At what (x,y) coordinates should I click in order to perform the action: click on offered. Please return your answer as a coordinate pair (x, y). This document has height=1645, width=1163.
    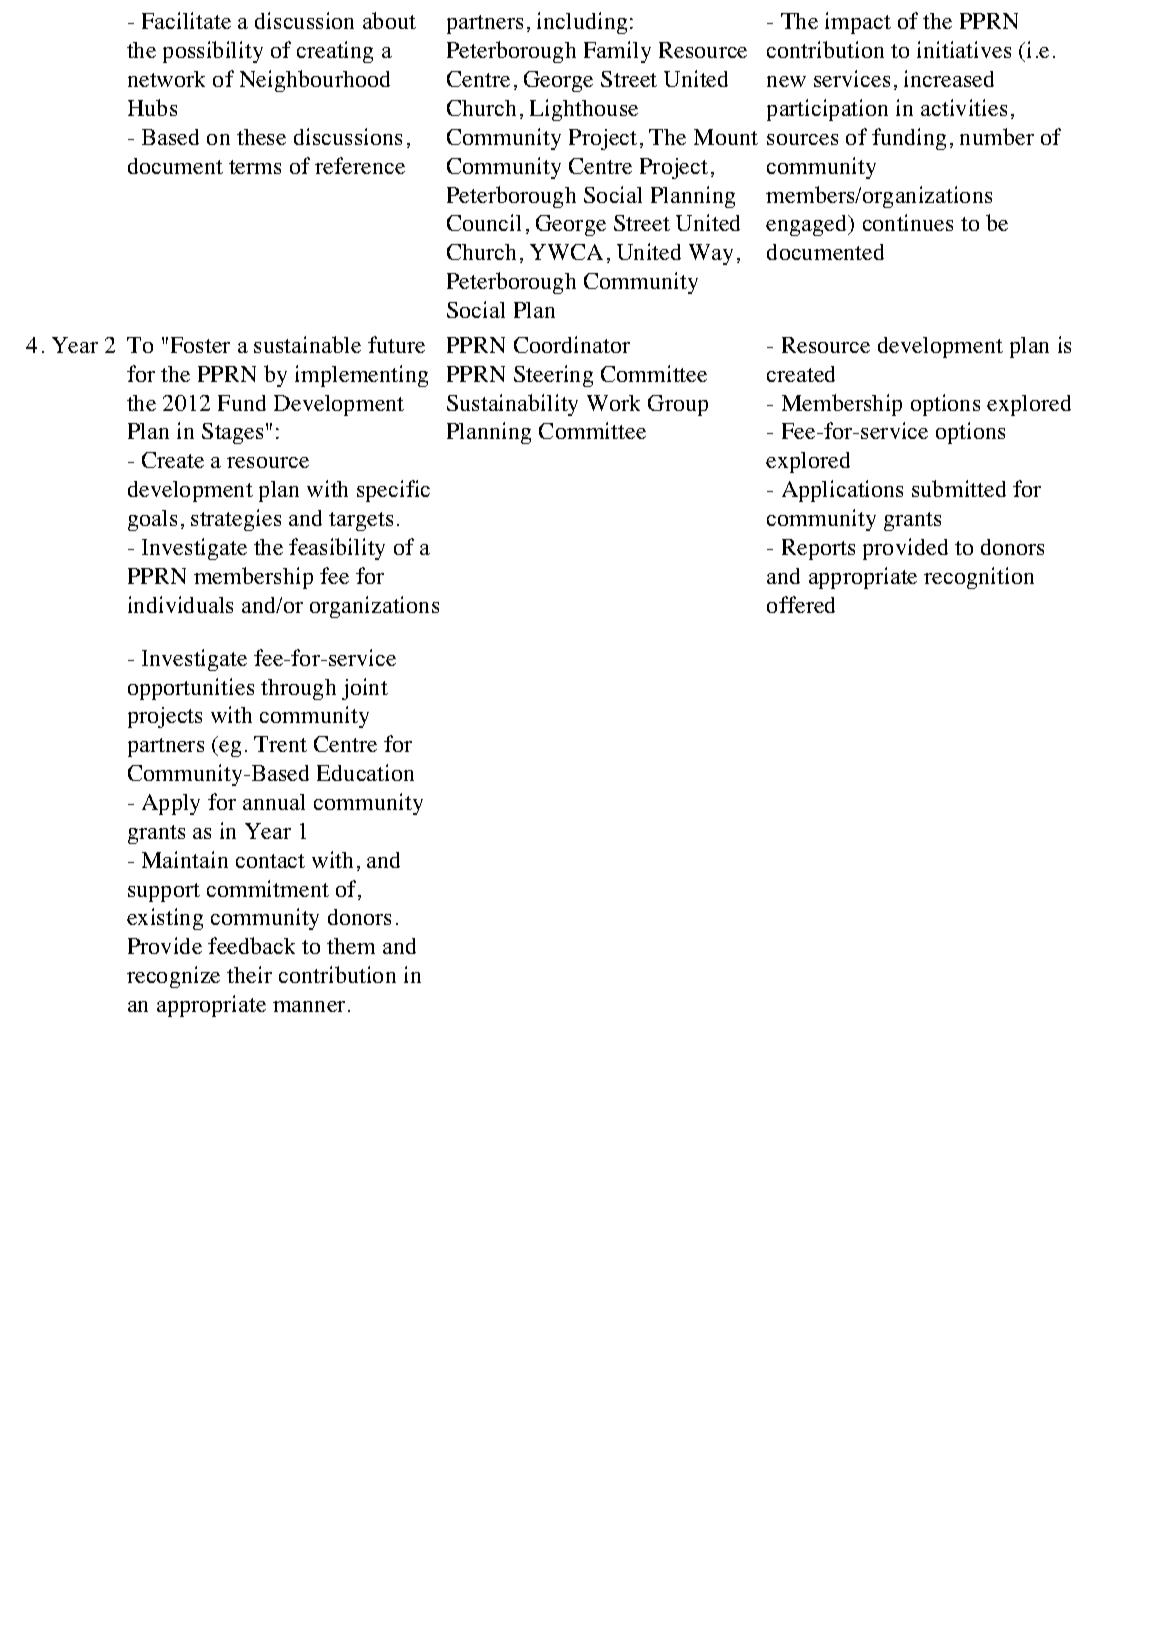
    Looking at the image, I should click on (801, 604).
